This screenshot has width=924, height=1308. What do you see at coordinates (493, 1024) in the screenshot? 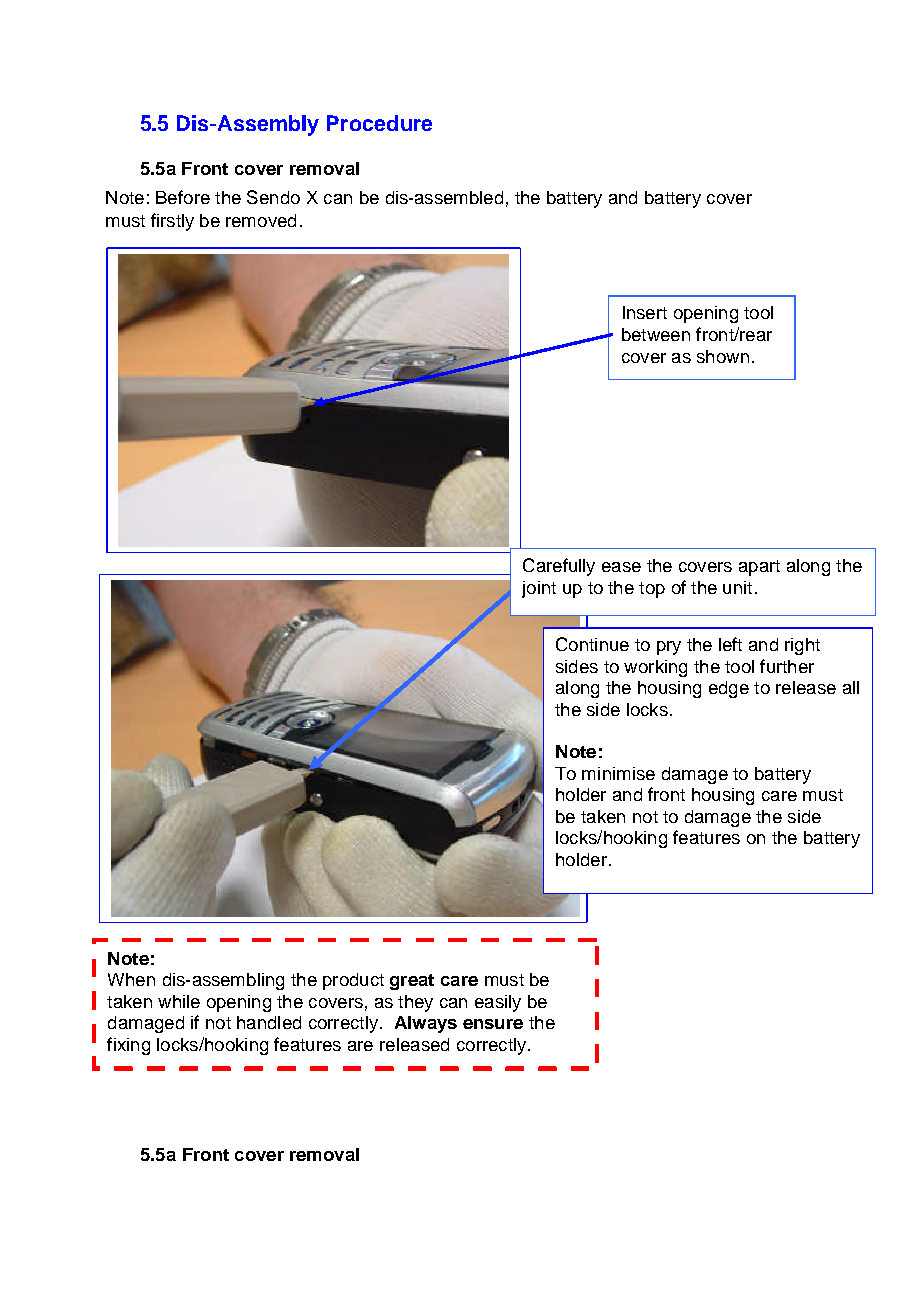
I see `ensure` at bounding box center [493, 1024].
